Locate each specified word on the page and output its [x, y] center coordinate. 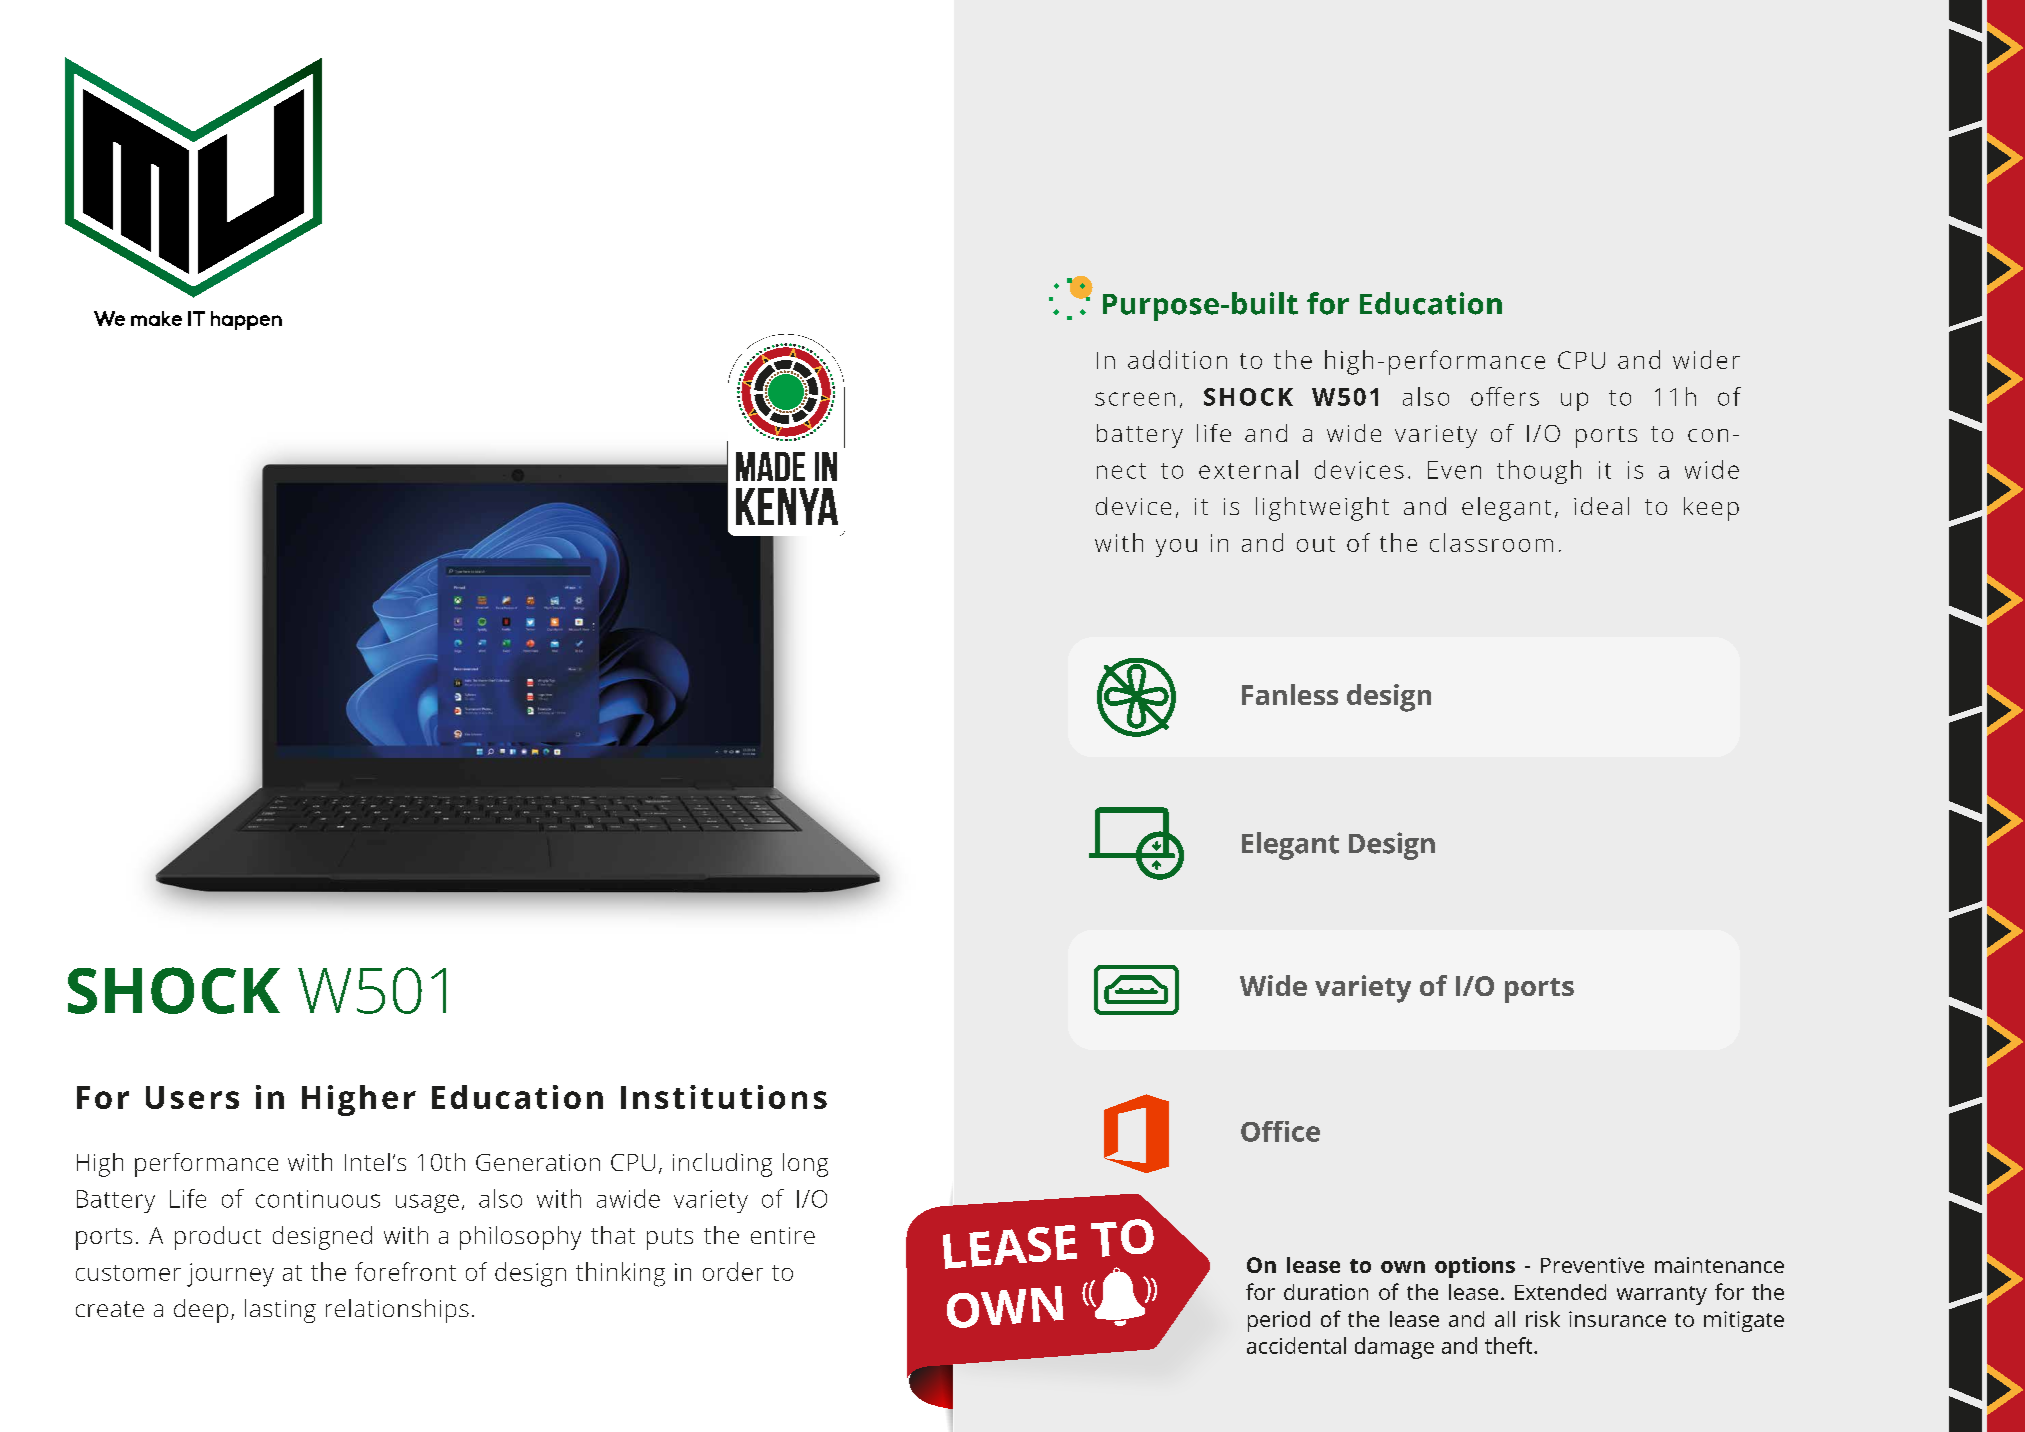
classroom [1491, 542]
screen [1135, 399]
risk [1543, 1319]
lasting [280, 1311]
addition [1177, 359]
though [1539, 472]
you [1176, 548]
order [733, 1271]
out [1316, 544]
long [805, 1165]
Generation [538, 1162]
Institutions [724, 1097]
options [1475, 1267]
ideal [1601, 506]
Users [192, 1097]
